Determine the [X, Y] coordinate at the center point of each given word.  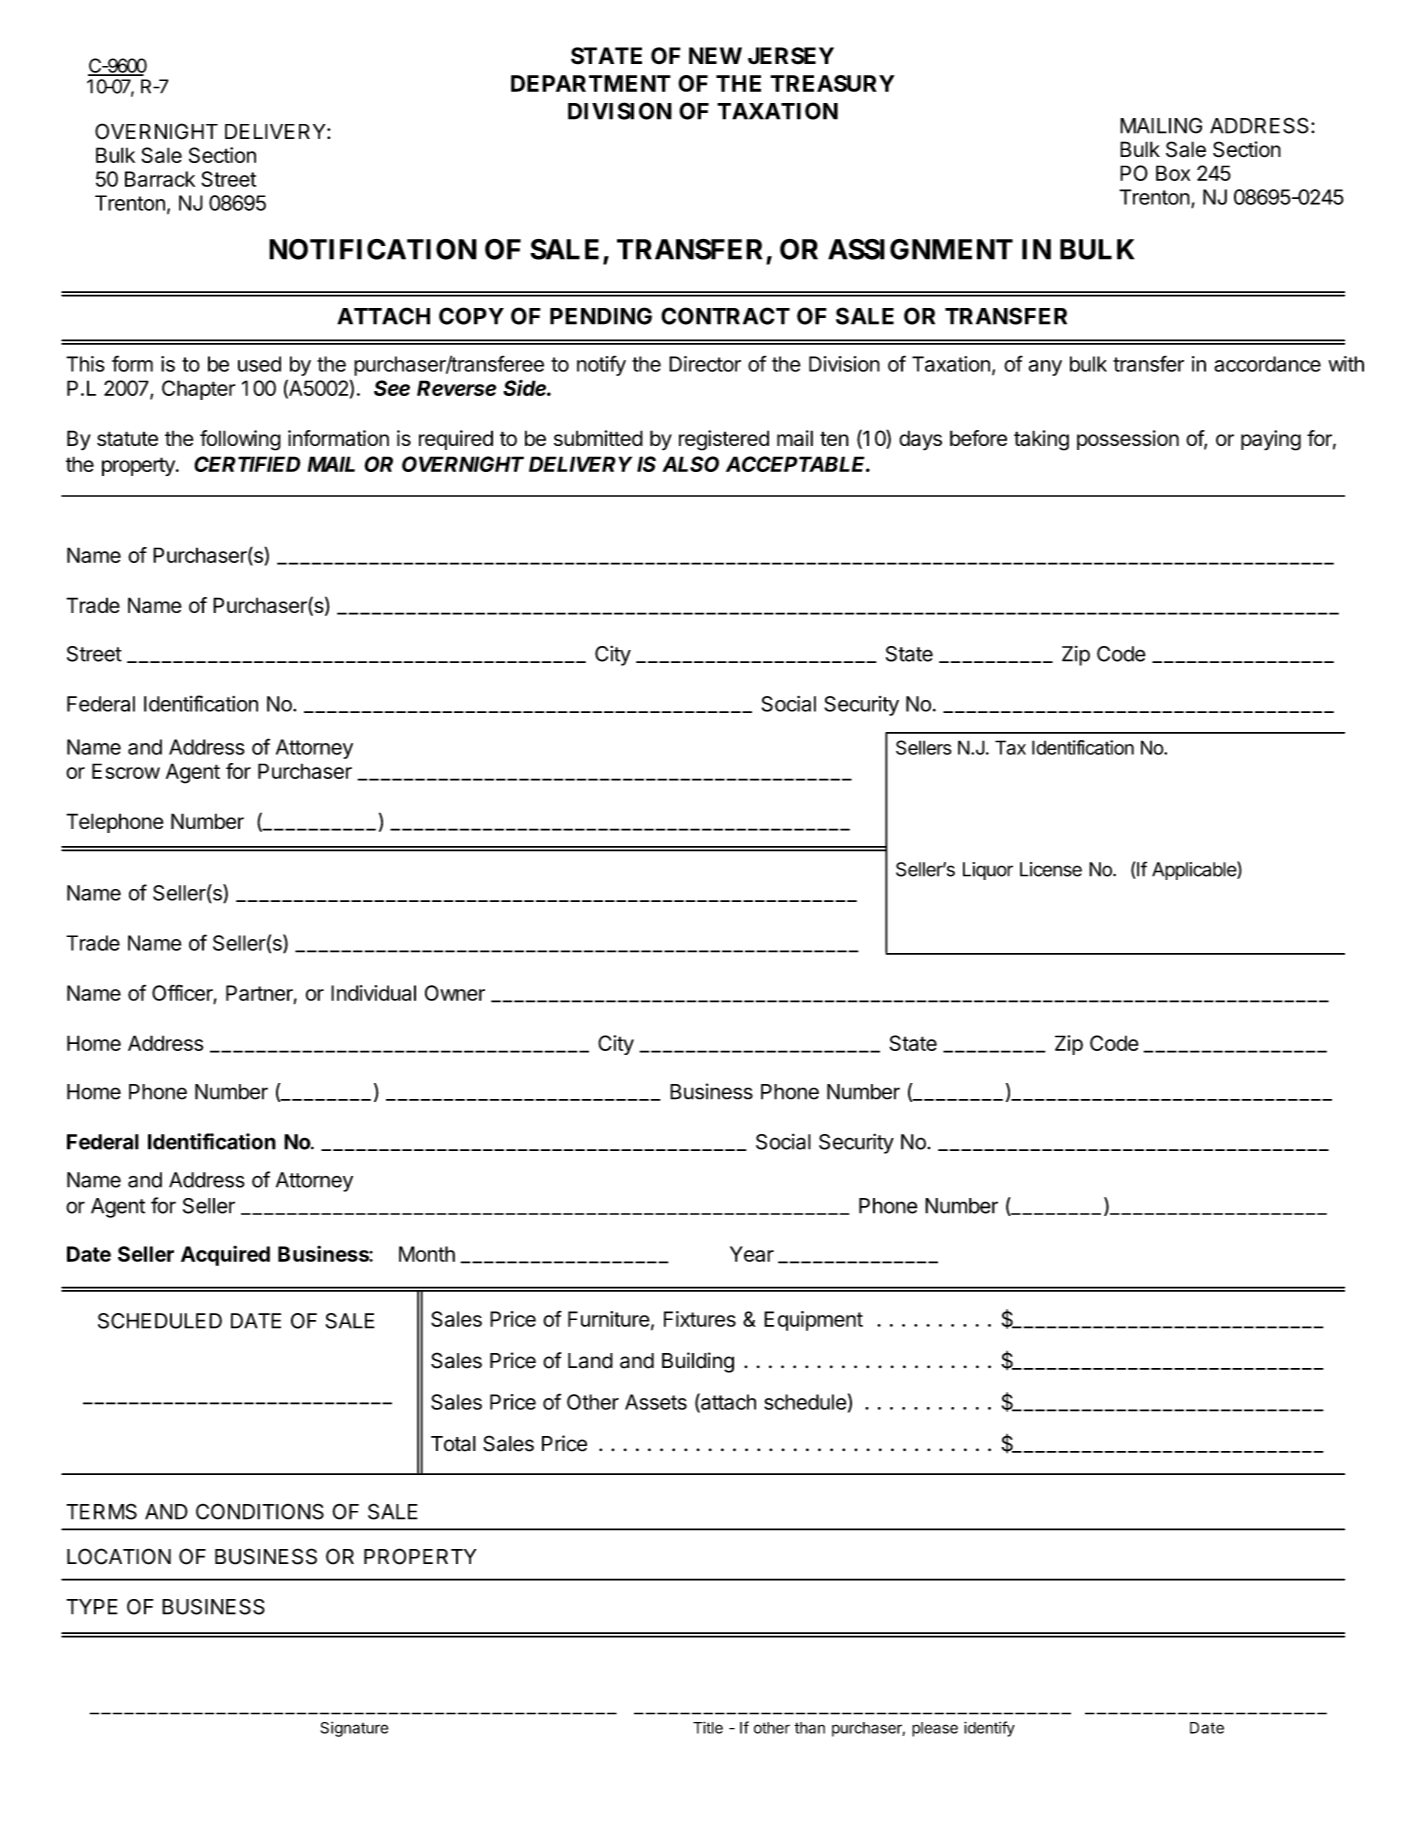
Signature [354, 1729]
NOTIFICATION [373, 249]
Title [708, 1727]
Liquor [988, 871]
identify [989, 1729]
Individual [373, 993]
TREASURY [832, 83]
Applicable [1195, 870]
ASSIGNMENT [920, 249]
